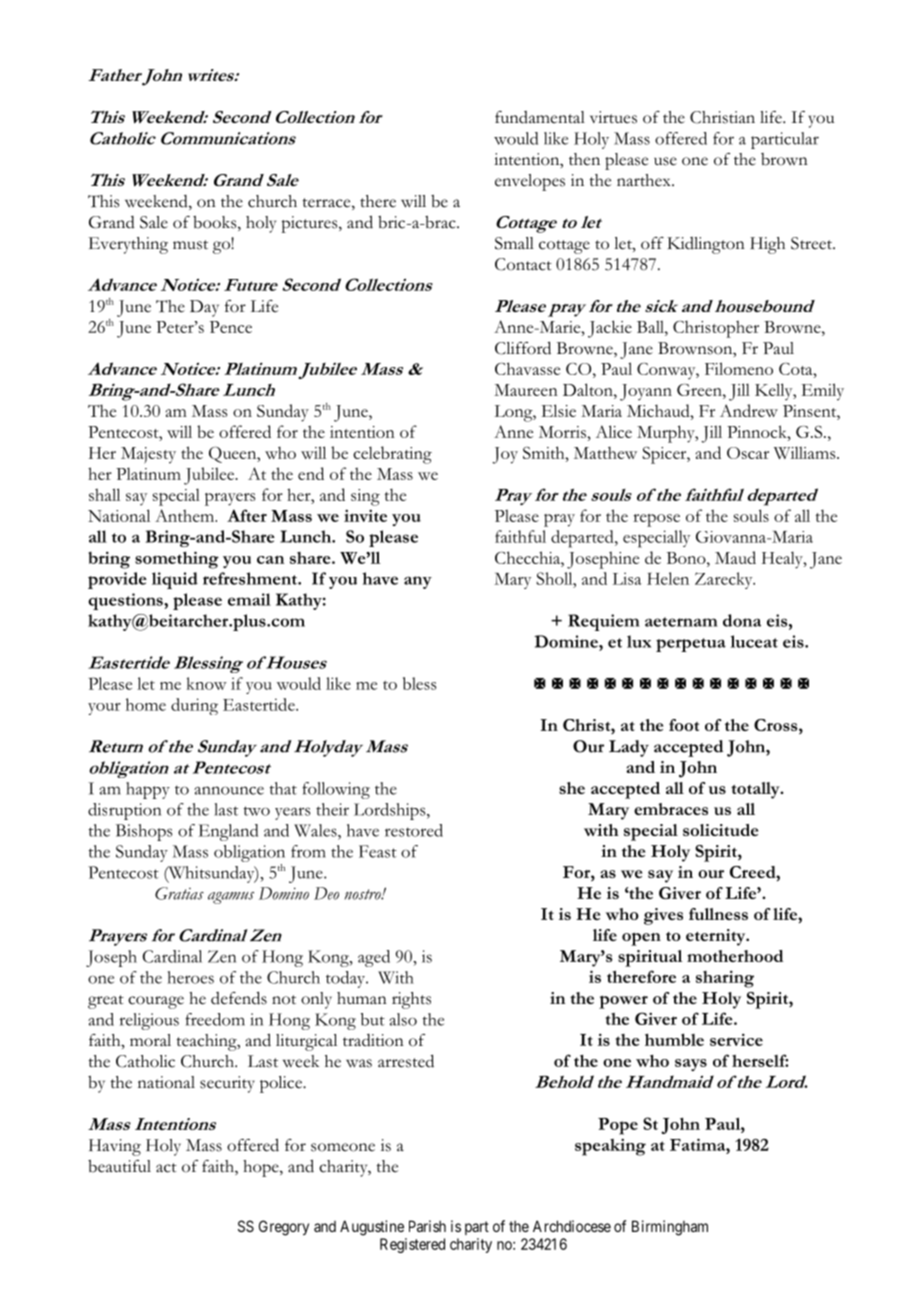 The width and height of the page is (924, 1308). Describe the element at coordinates (427, 1226) in the page. I see `Parish` at that location.
